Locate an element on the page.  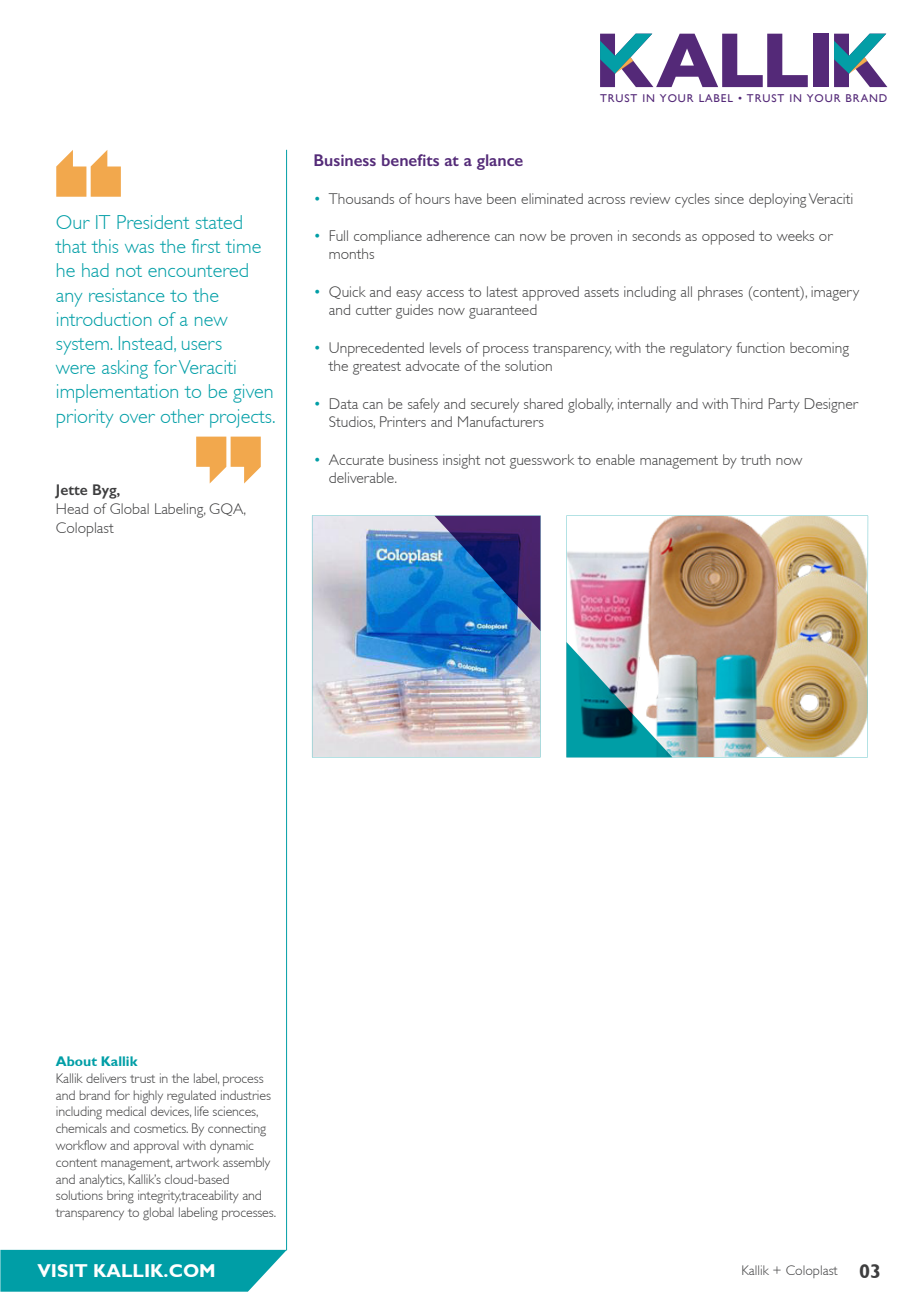
since is located at coordinates (729, 198).
